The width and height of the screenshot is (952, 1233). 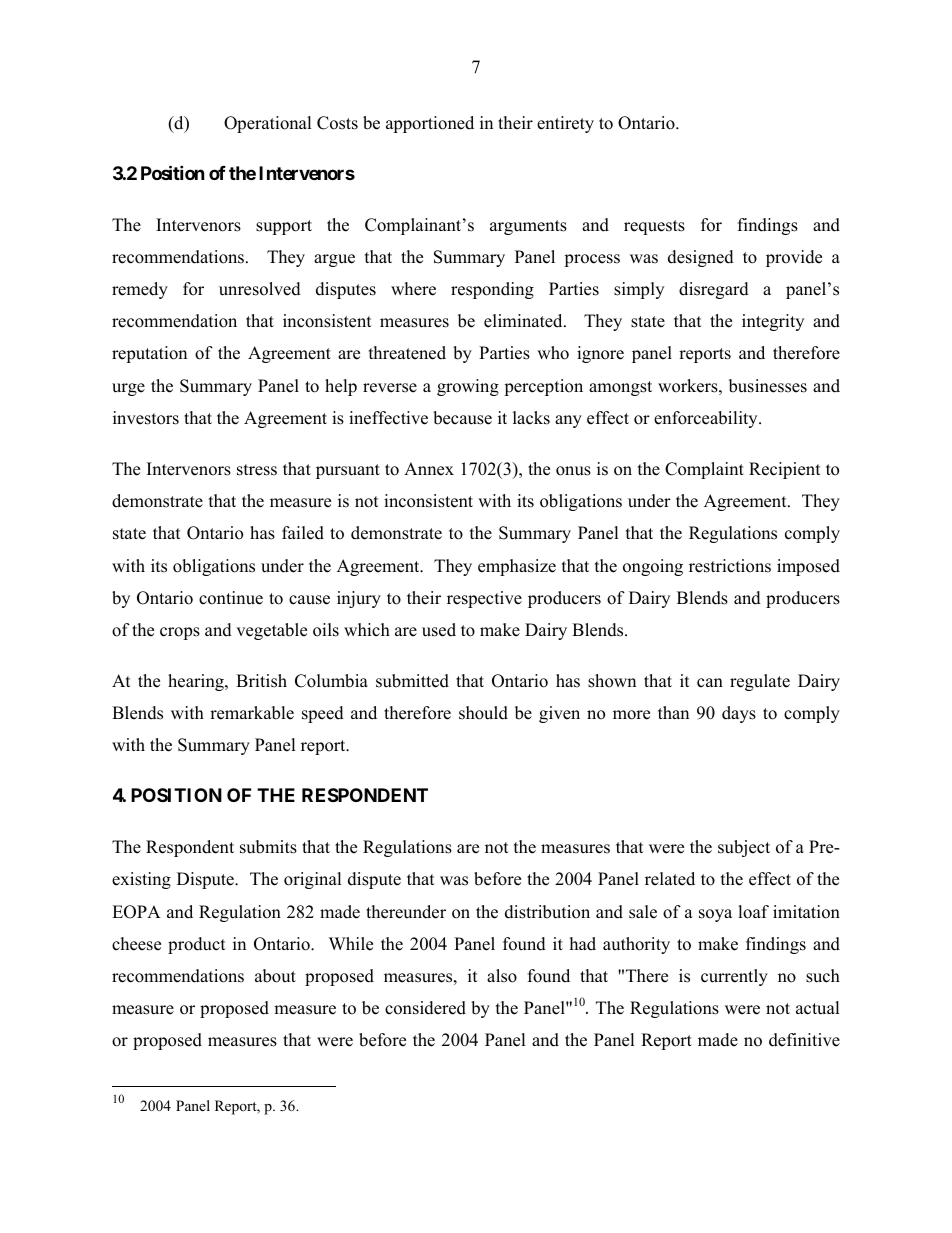 What do you see at coordinates (707, 419) in the screenshot?
I see `enforceability` at bounding box center [707, 419].
